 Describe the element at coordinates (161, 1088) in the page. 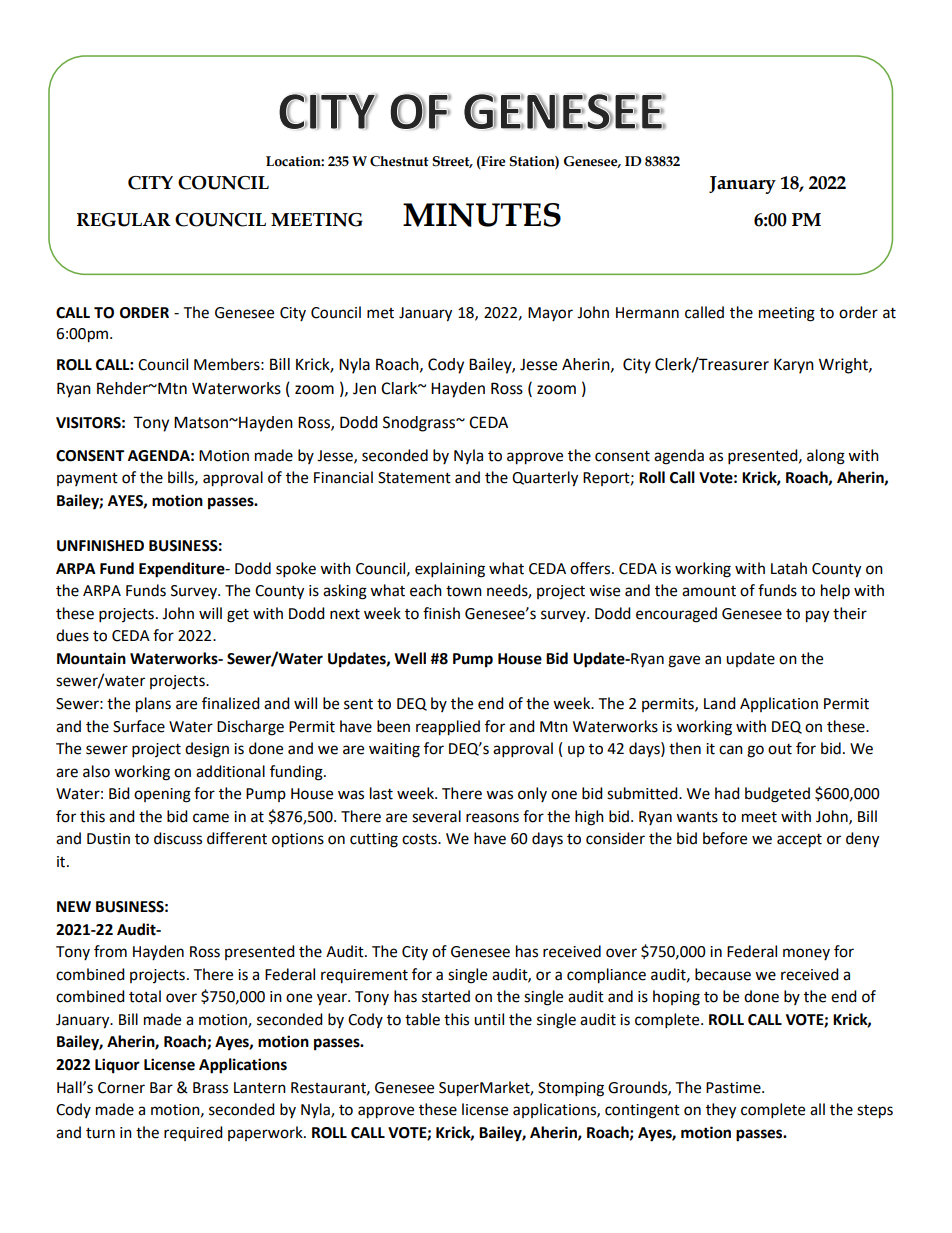

I see `Bar` at that location.
